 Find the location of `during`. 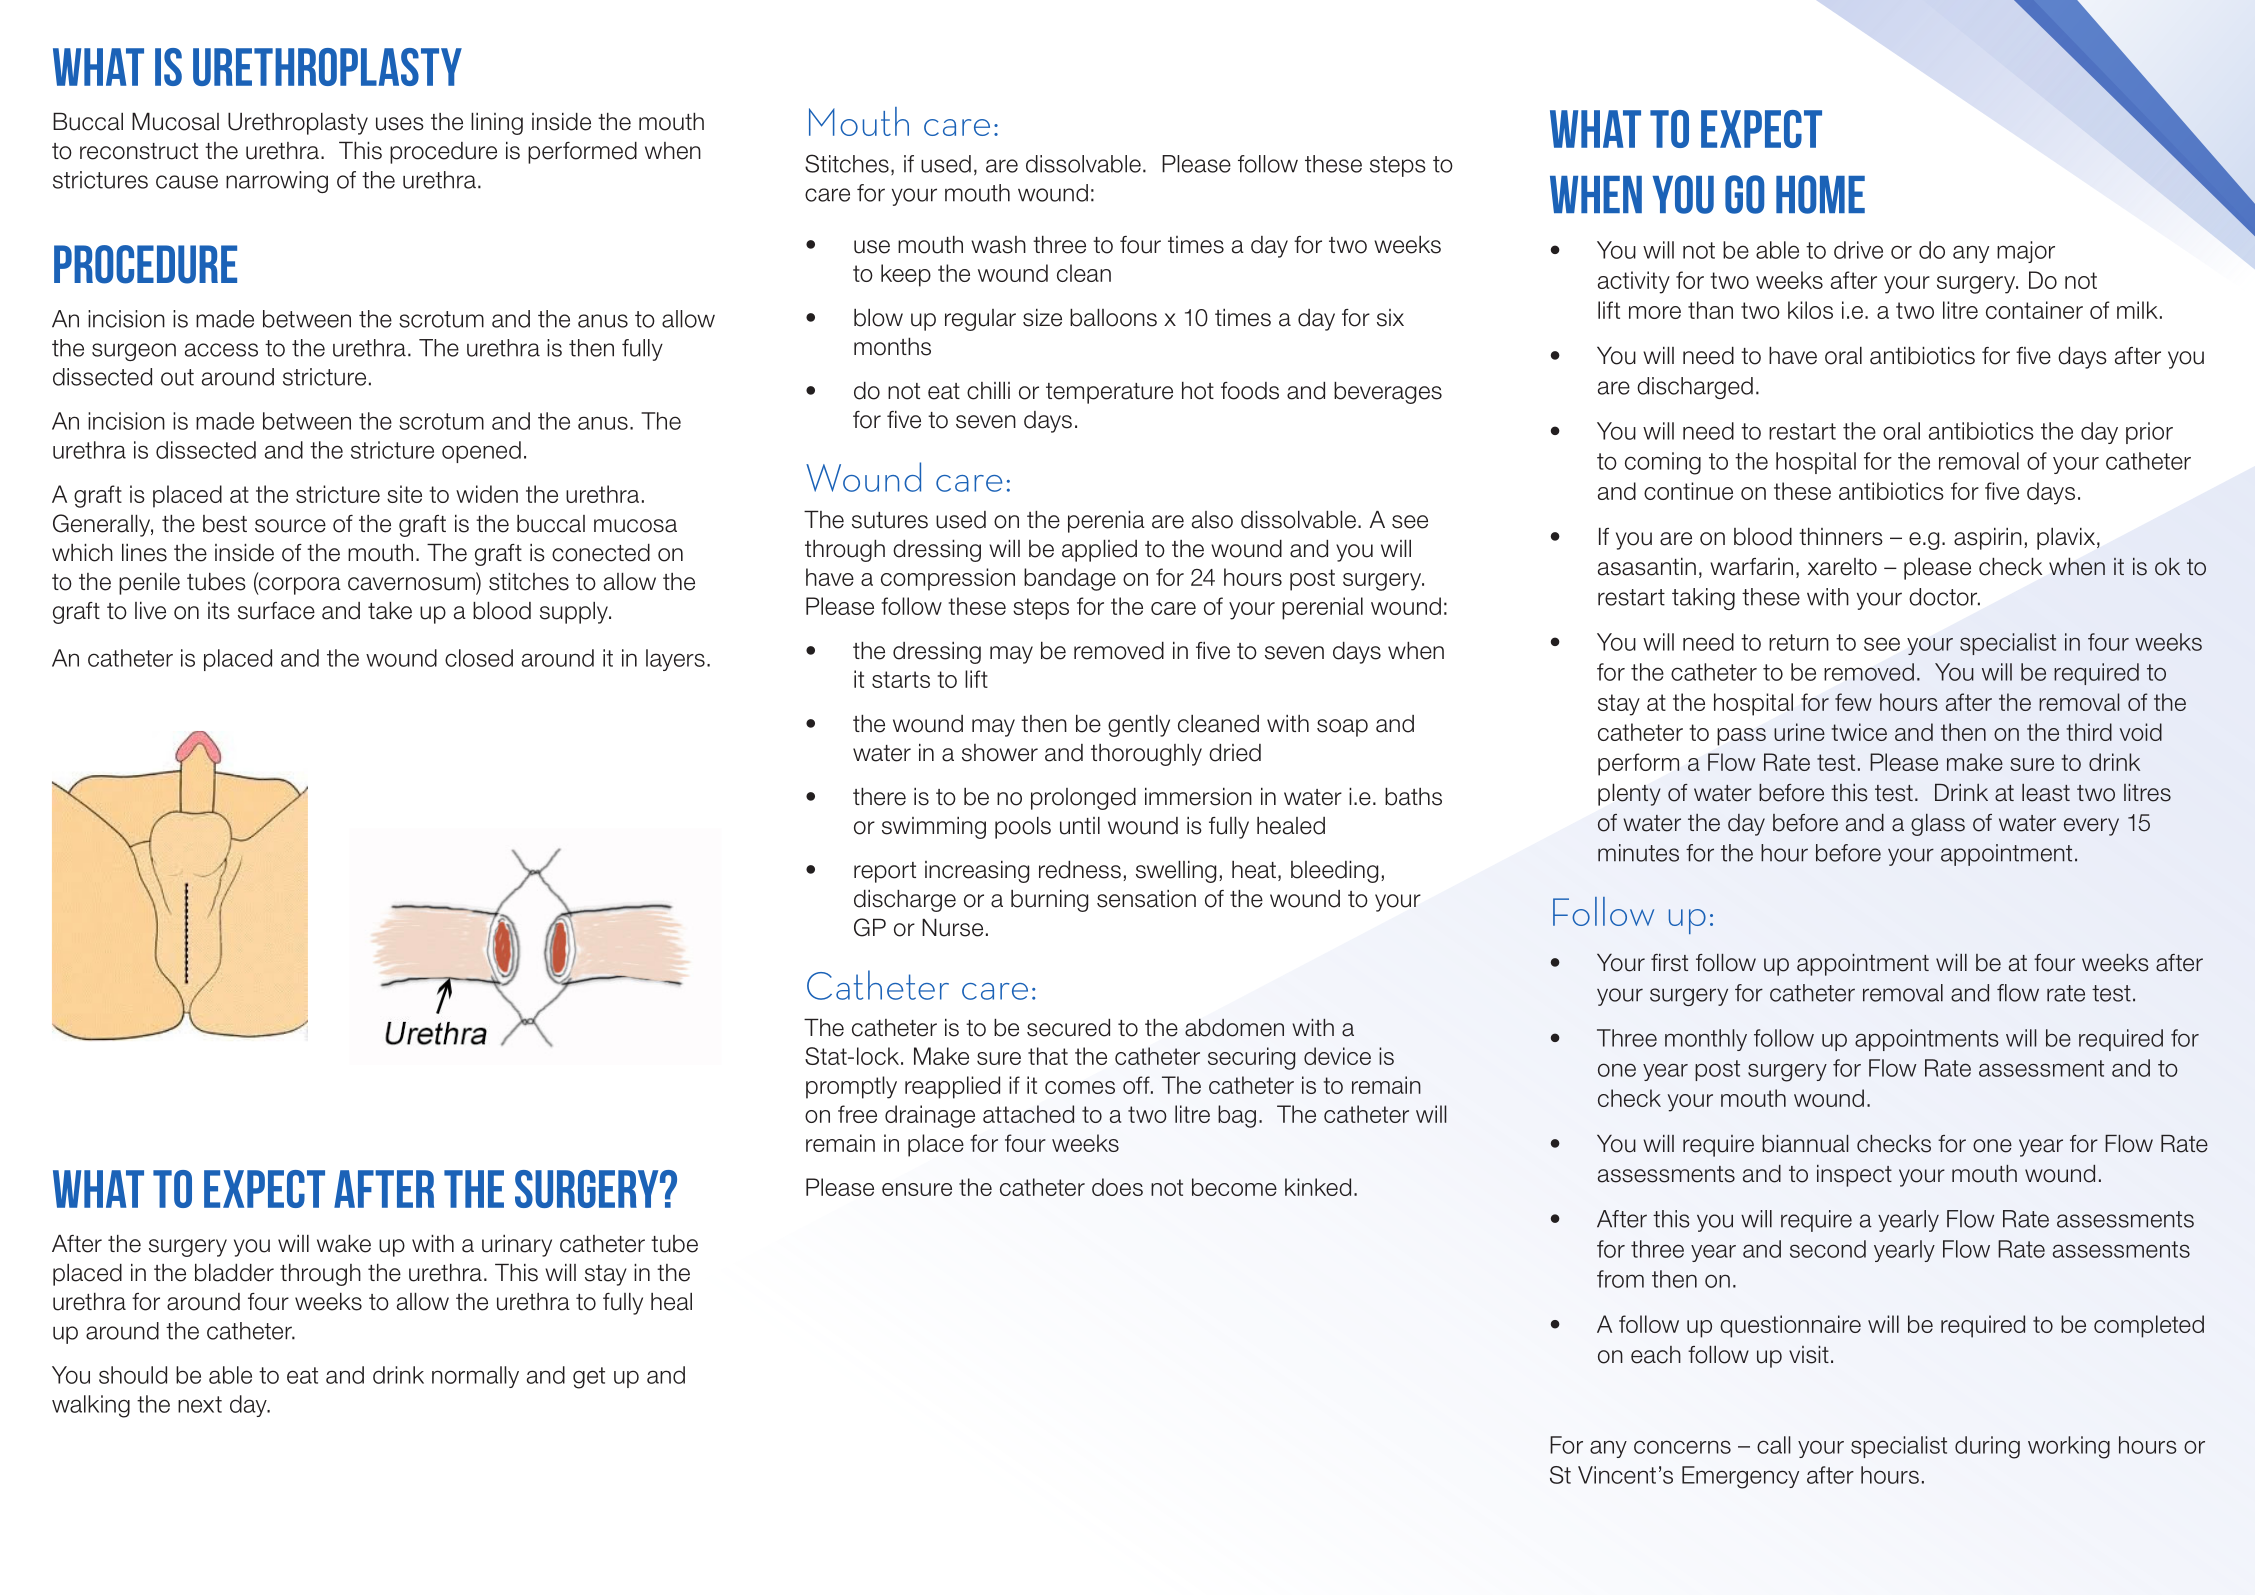

during is located at coordinates (1987, 1447).
